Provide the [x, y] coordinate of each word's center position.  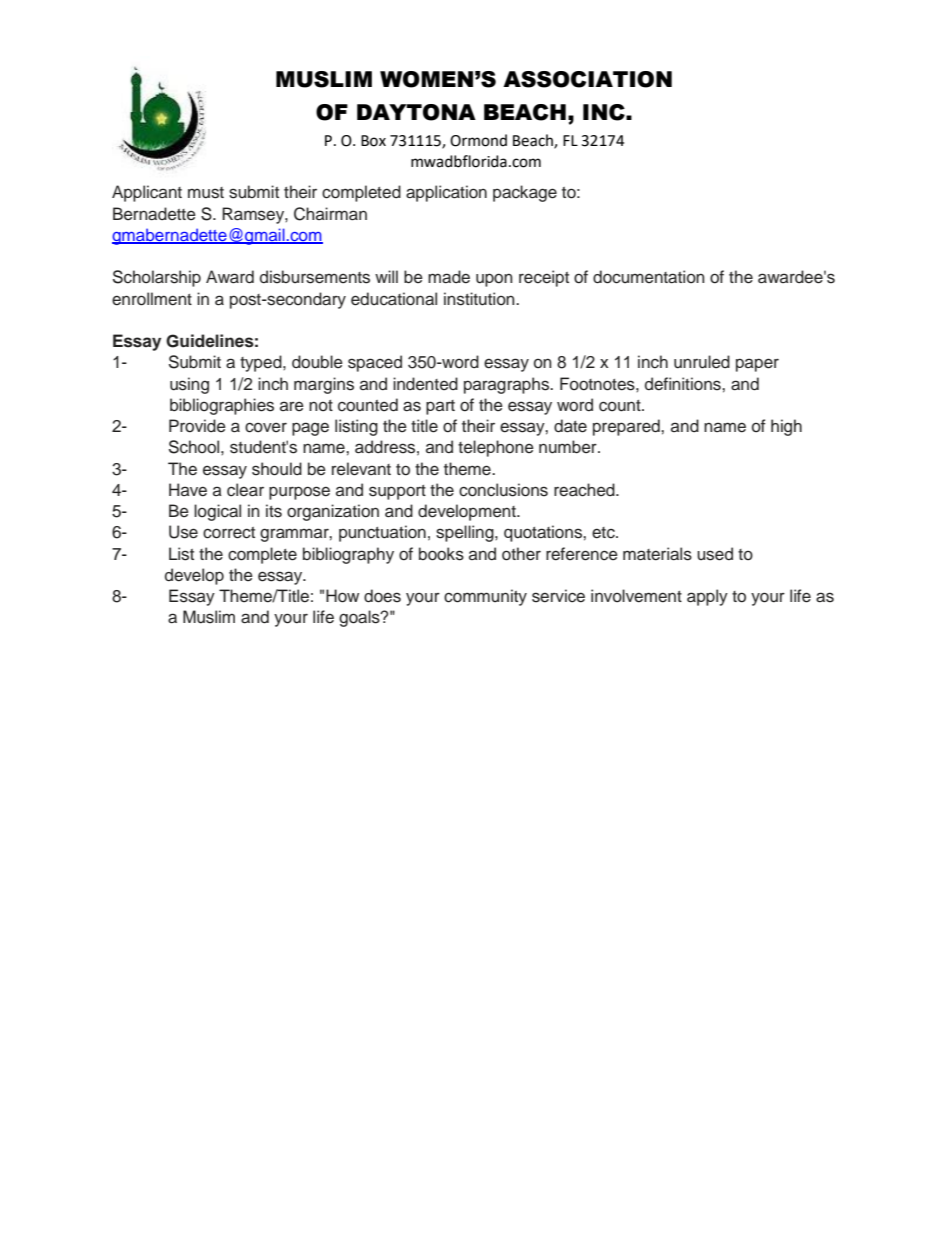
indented [425, 384]
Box [373, 141]
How [342, 596]
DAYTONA [416, 112]
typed [262, 363]
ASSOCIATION [587, 79]
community [485, 597]
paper [757, 365]
